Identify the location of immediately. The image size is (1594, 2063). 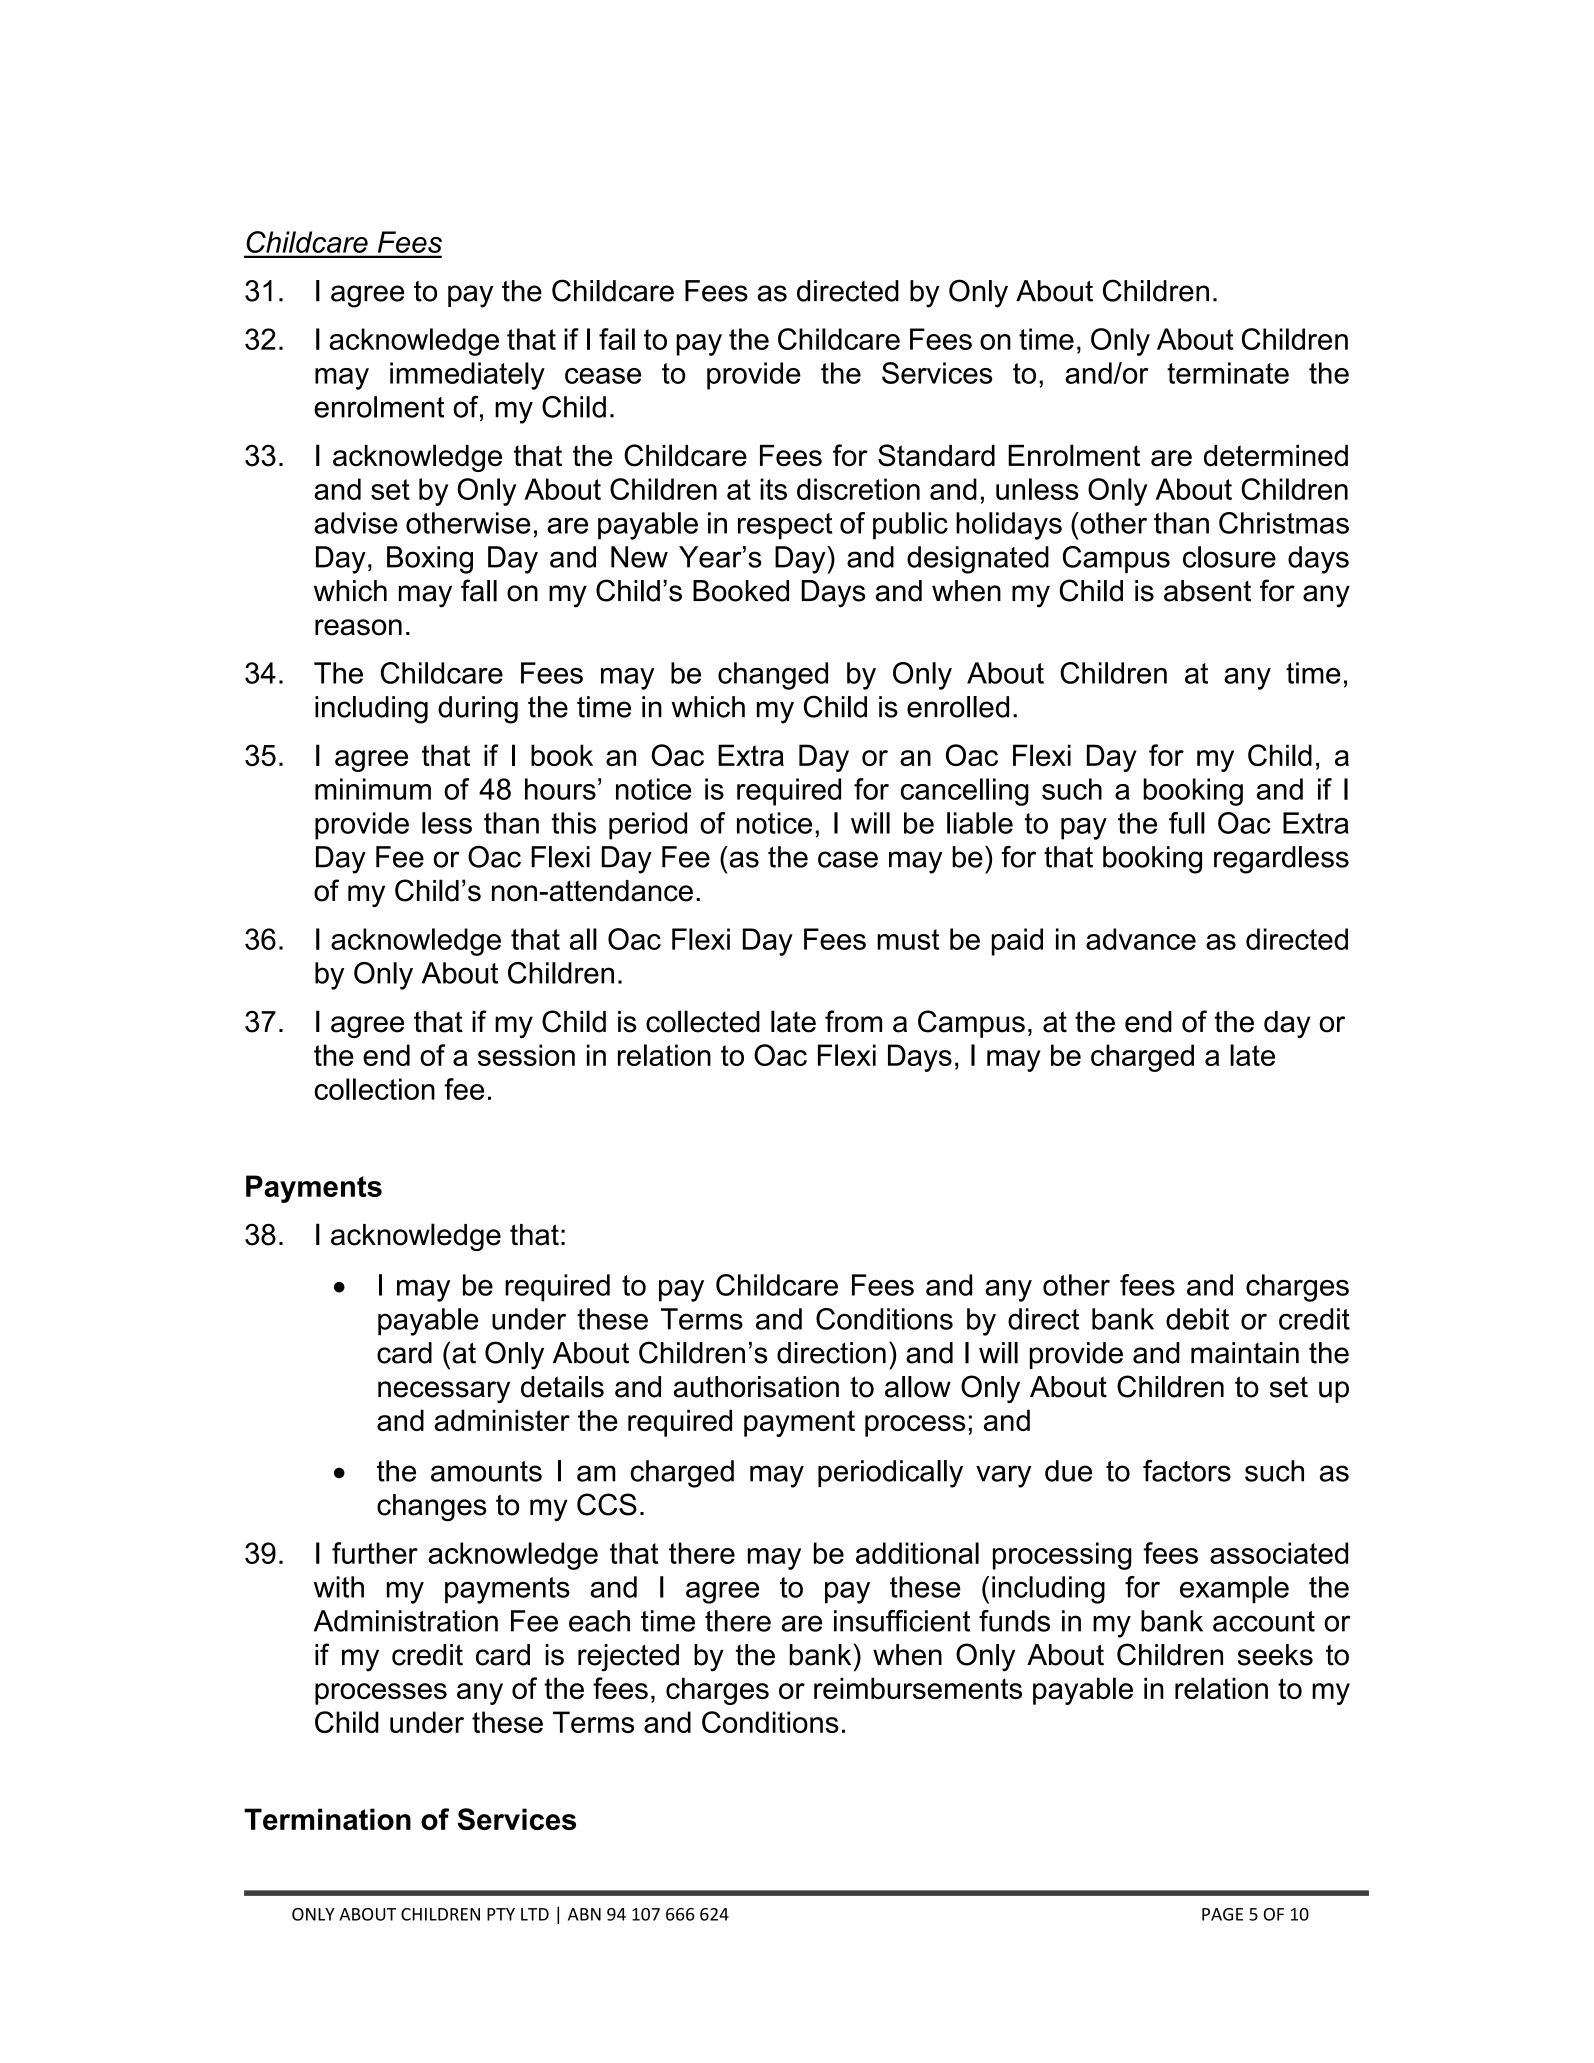
(467, 376).
